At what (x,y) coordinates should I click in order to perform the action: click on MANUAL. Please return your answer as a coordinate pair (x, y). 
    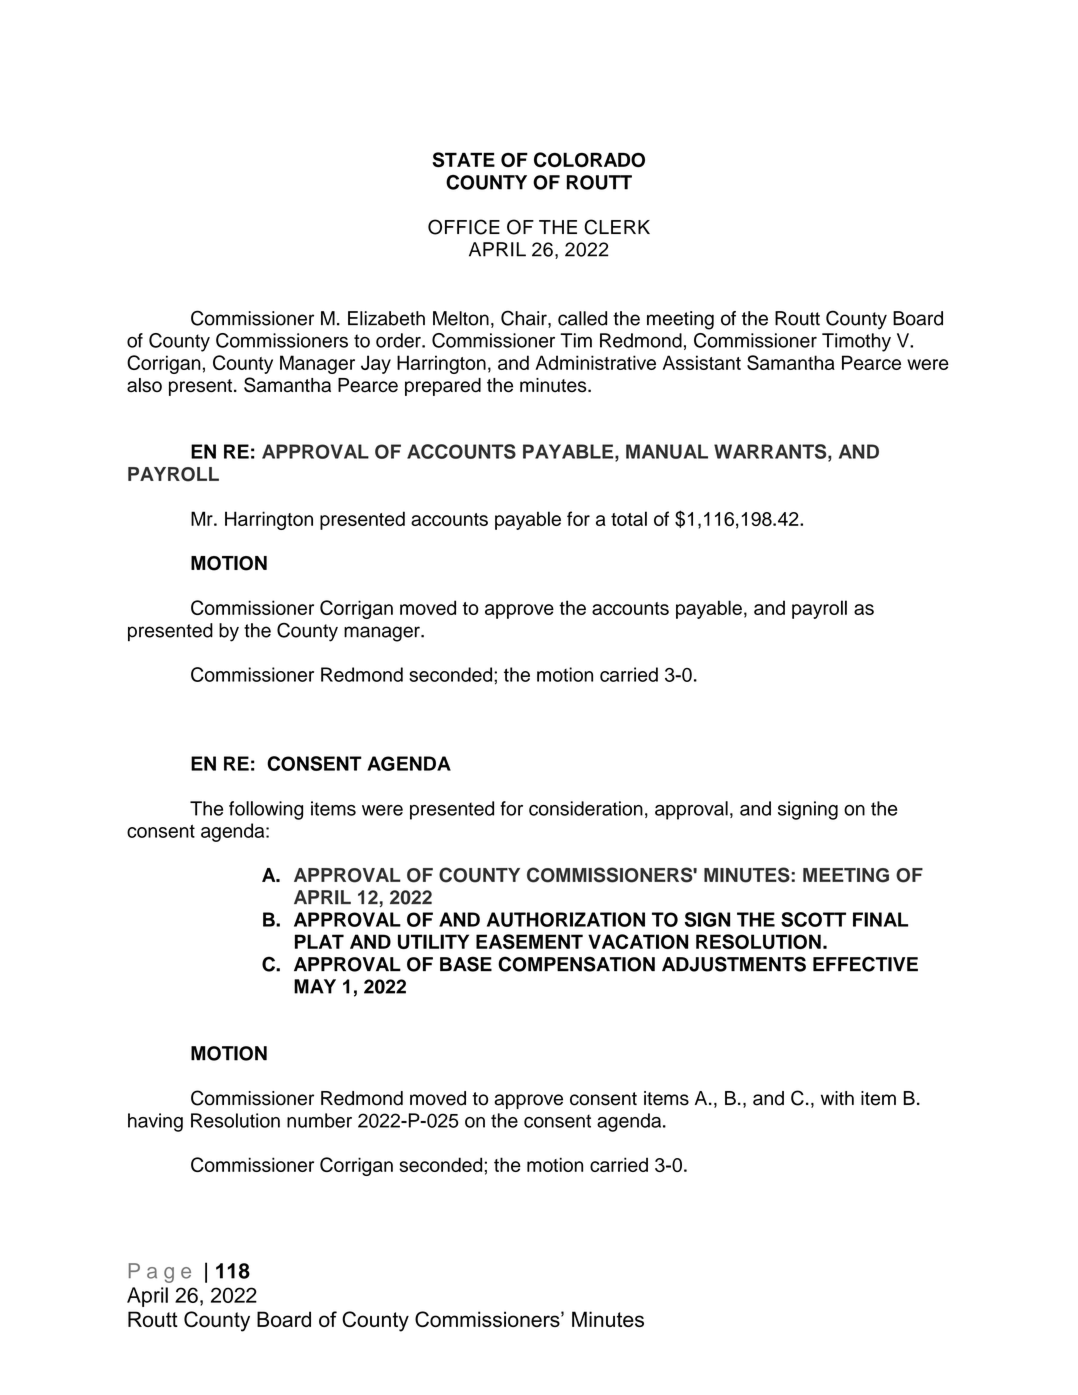
    Looking at the image, I should click on (667, 451).
